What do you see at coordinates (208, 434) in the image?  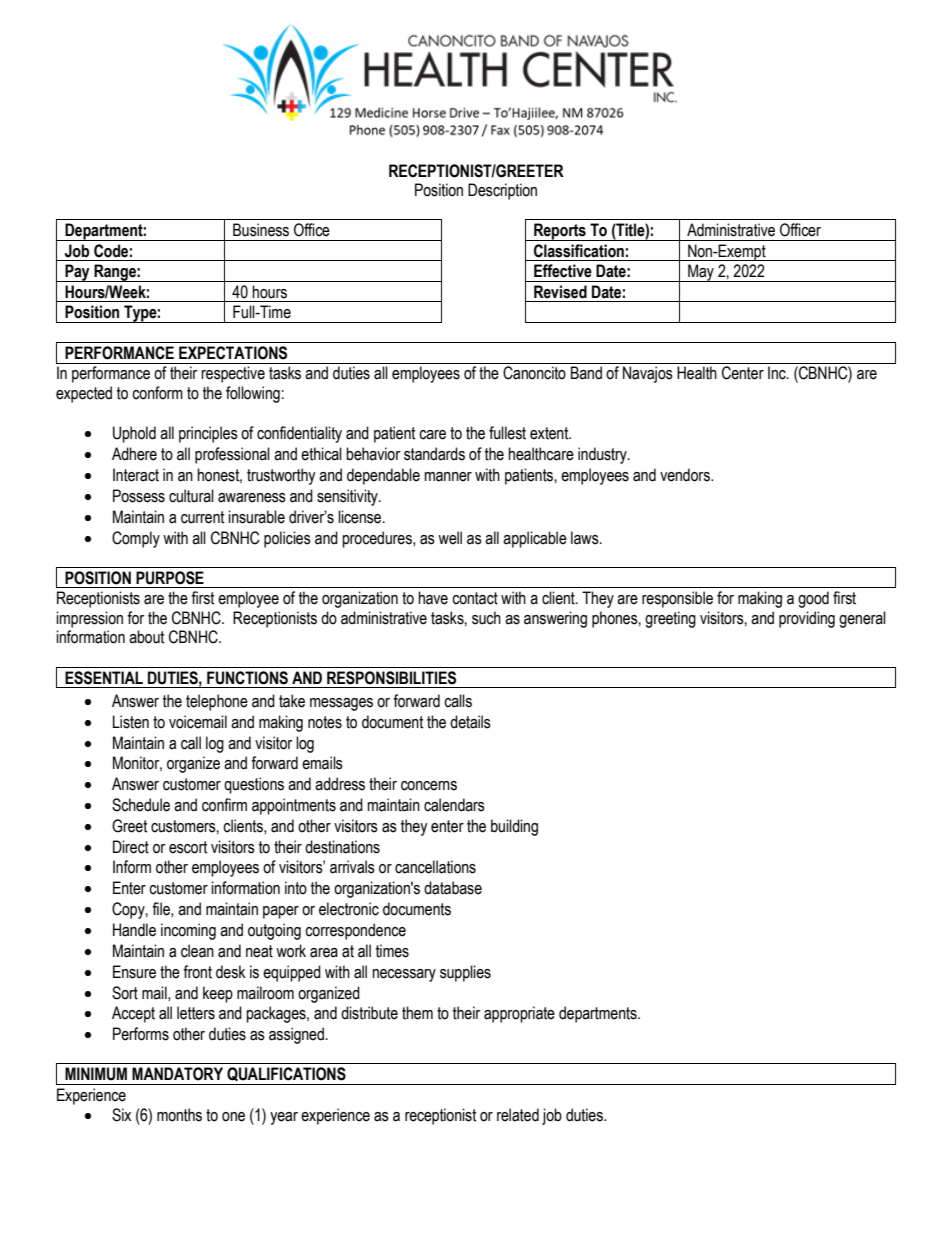 I see `principles` at bounding box center [208, 434].
